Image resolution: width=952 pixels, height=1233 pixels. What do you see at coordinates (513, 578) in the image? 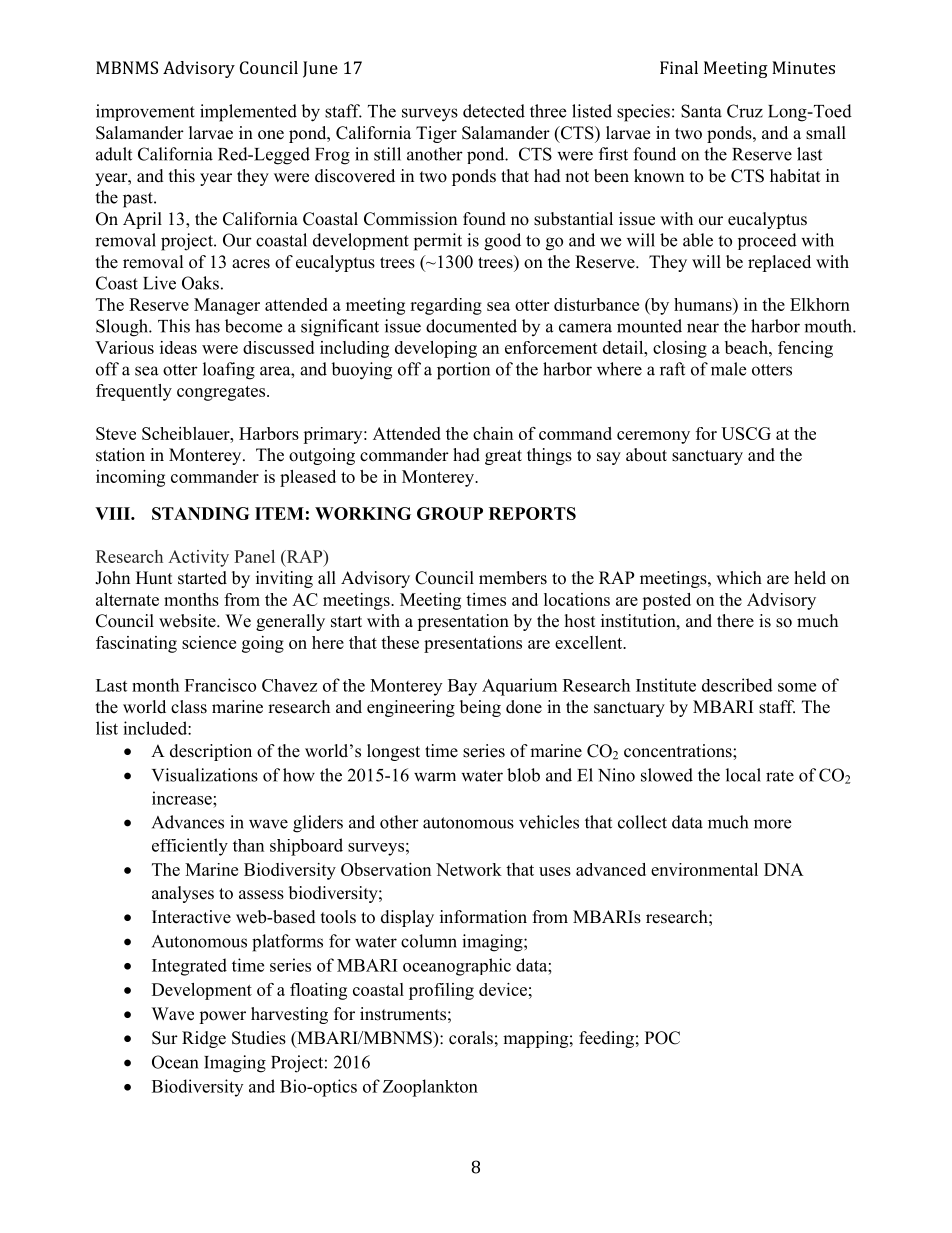
I see `members` at bounding box center [513, 578].
